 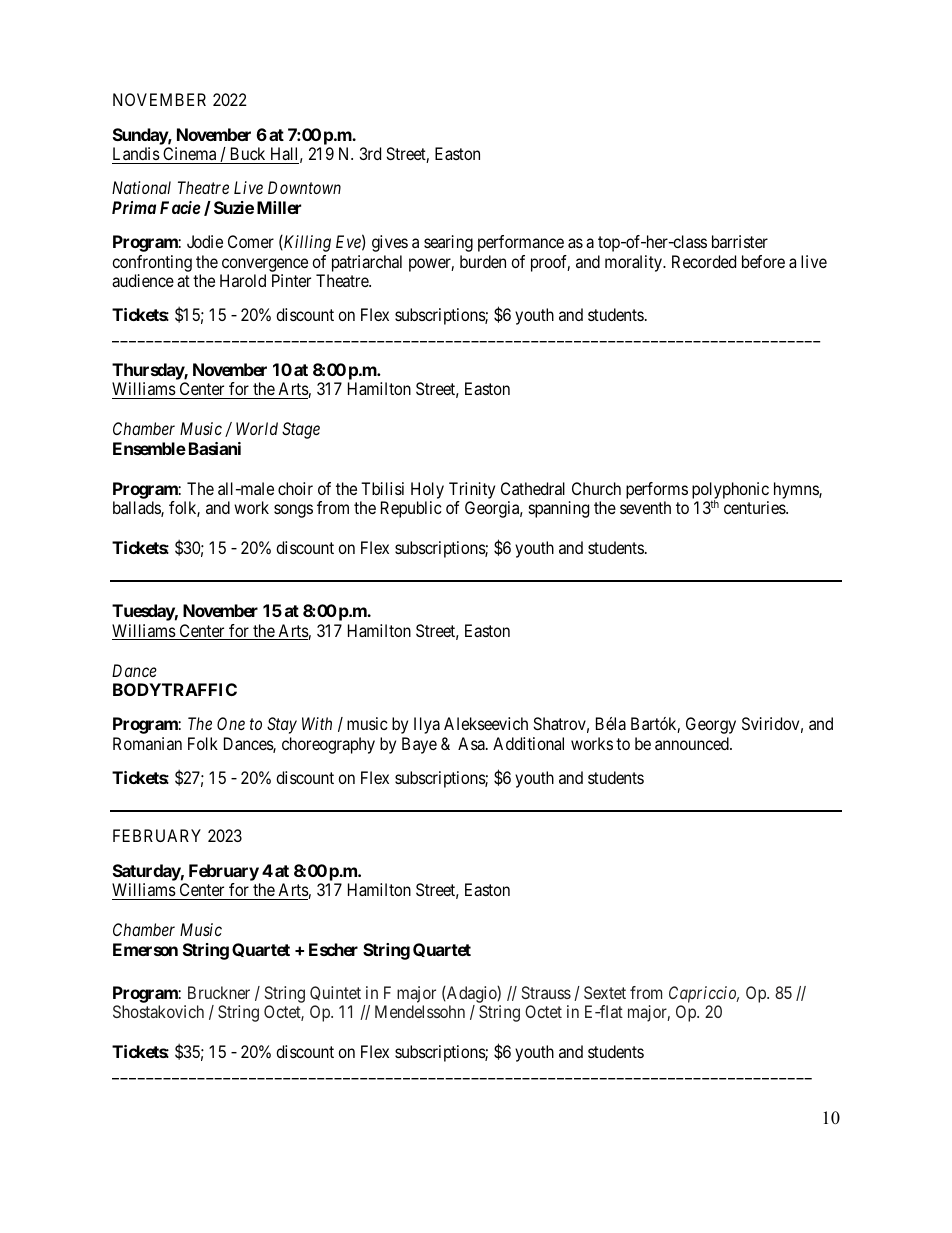 What do you see at coordinates (448, 243) in the screenshot?
I see `searing` at bounding box center [448, 243].
